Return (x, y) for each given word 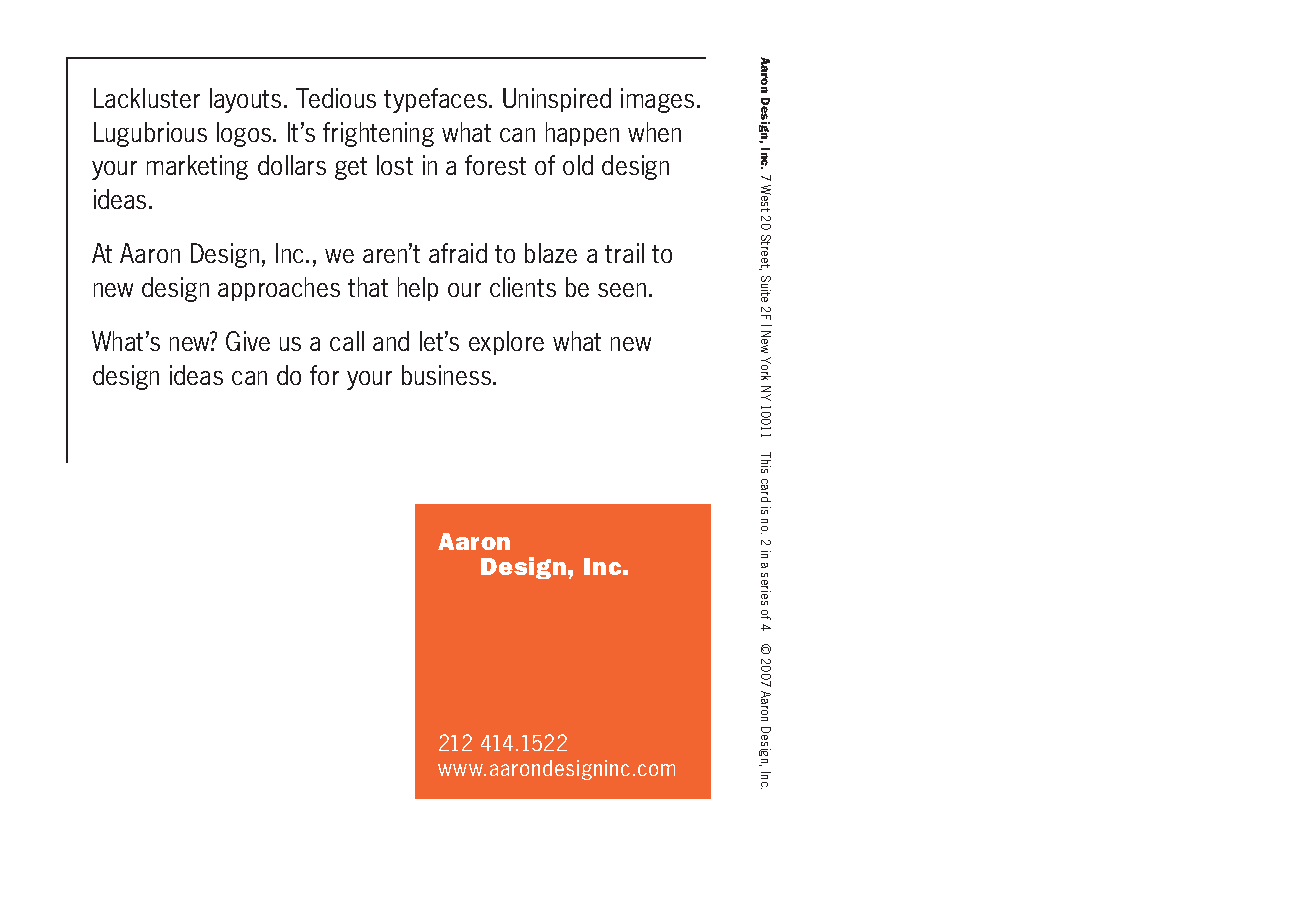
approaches (279, 289)
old (578, 165)
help (418, 289)
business (448, 375)
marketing (197, 167)
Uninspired (557, 100)
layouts (245, 100)
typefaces (437, 100)
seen (622, 290)
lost (395, 165)
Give (248, 341)
